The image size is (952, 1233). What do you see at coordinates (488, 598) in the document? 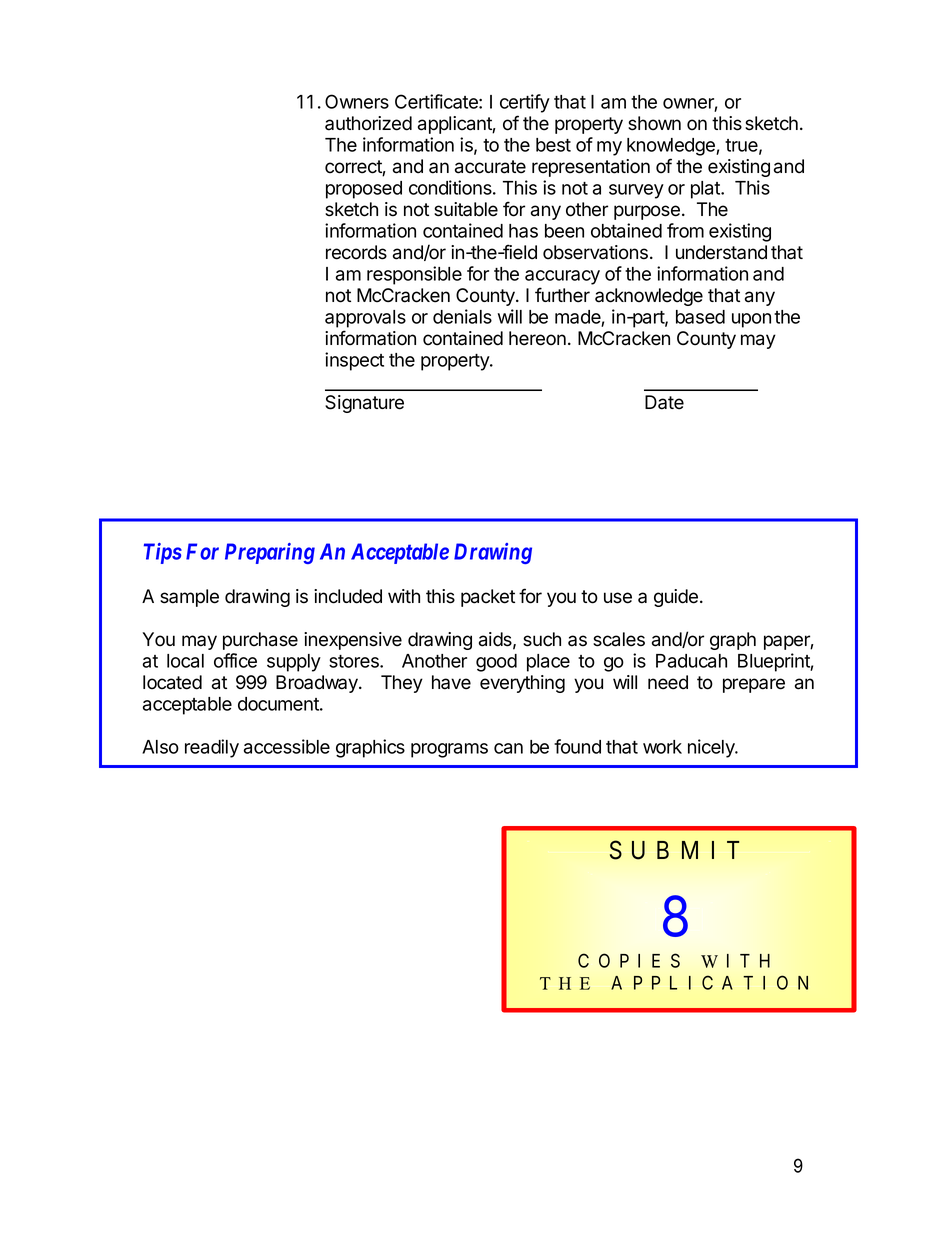
I see `packet` at bounding box center [488, 598].
